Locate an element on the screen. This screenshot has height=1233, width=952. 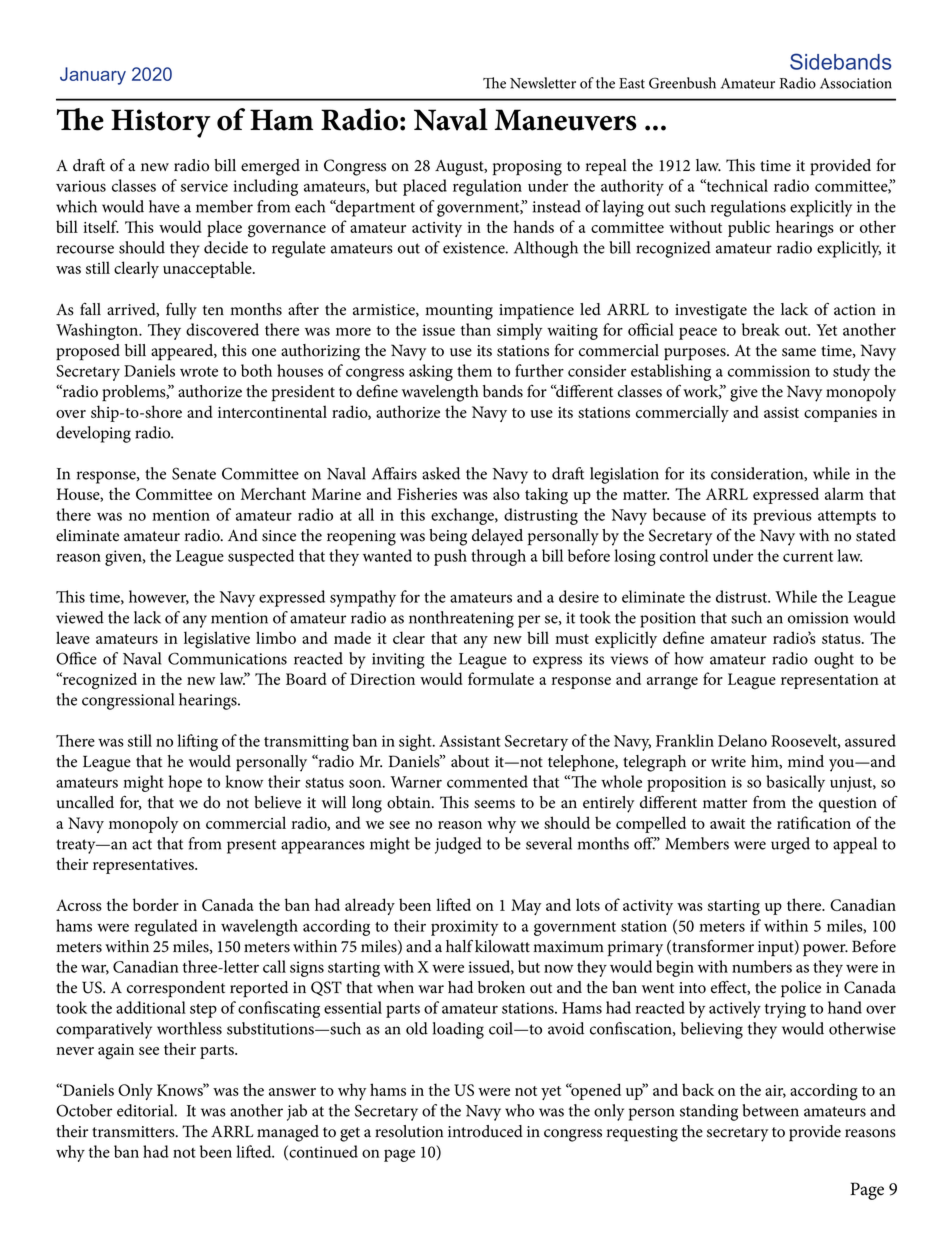
border is located at coordinates (156, 904).
